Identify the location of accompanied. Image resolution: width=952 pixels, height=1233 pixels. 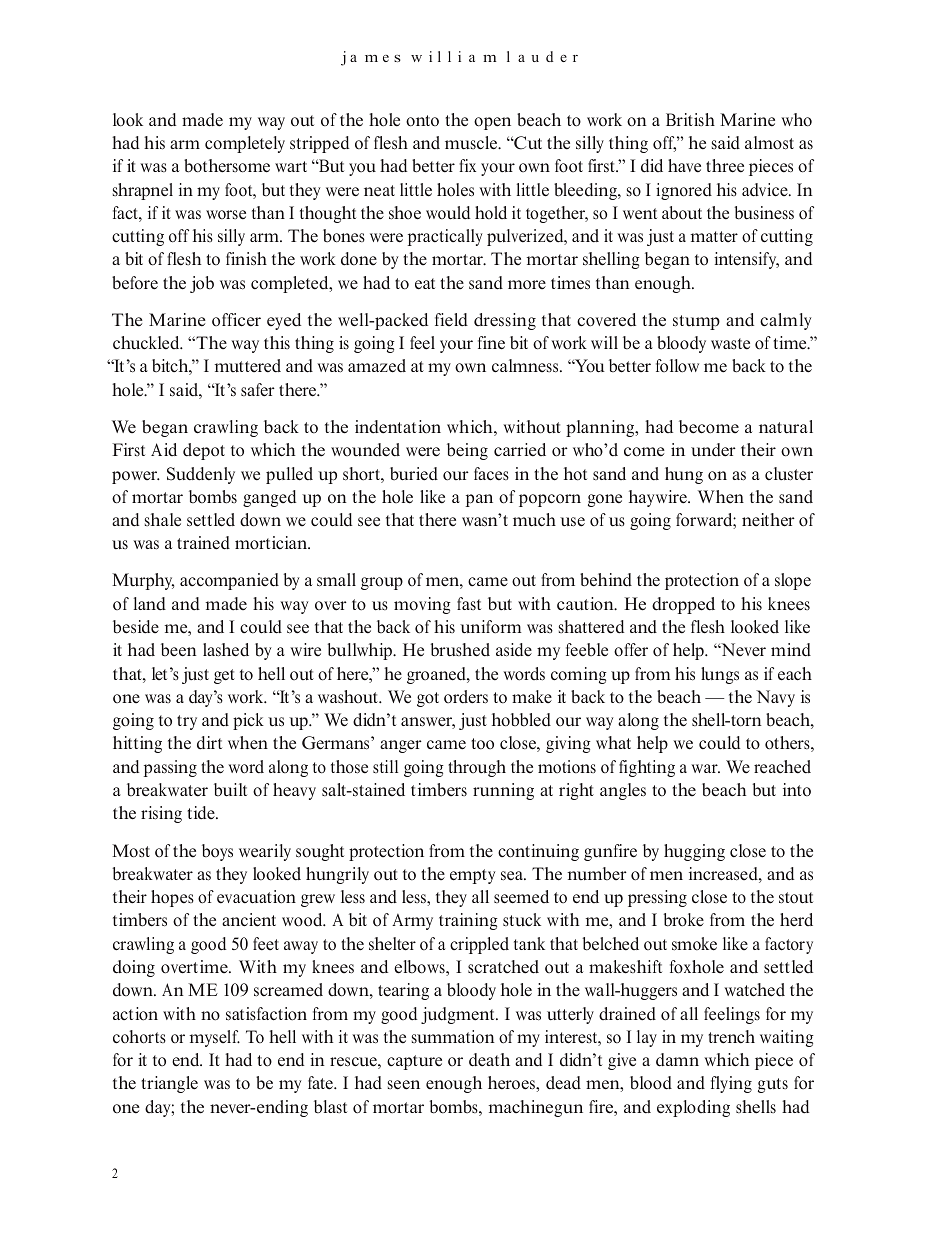
(229, 581).
